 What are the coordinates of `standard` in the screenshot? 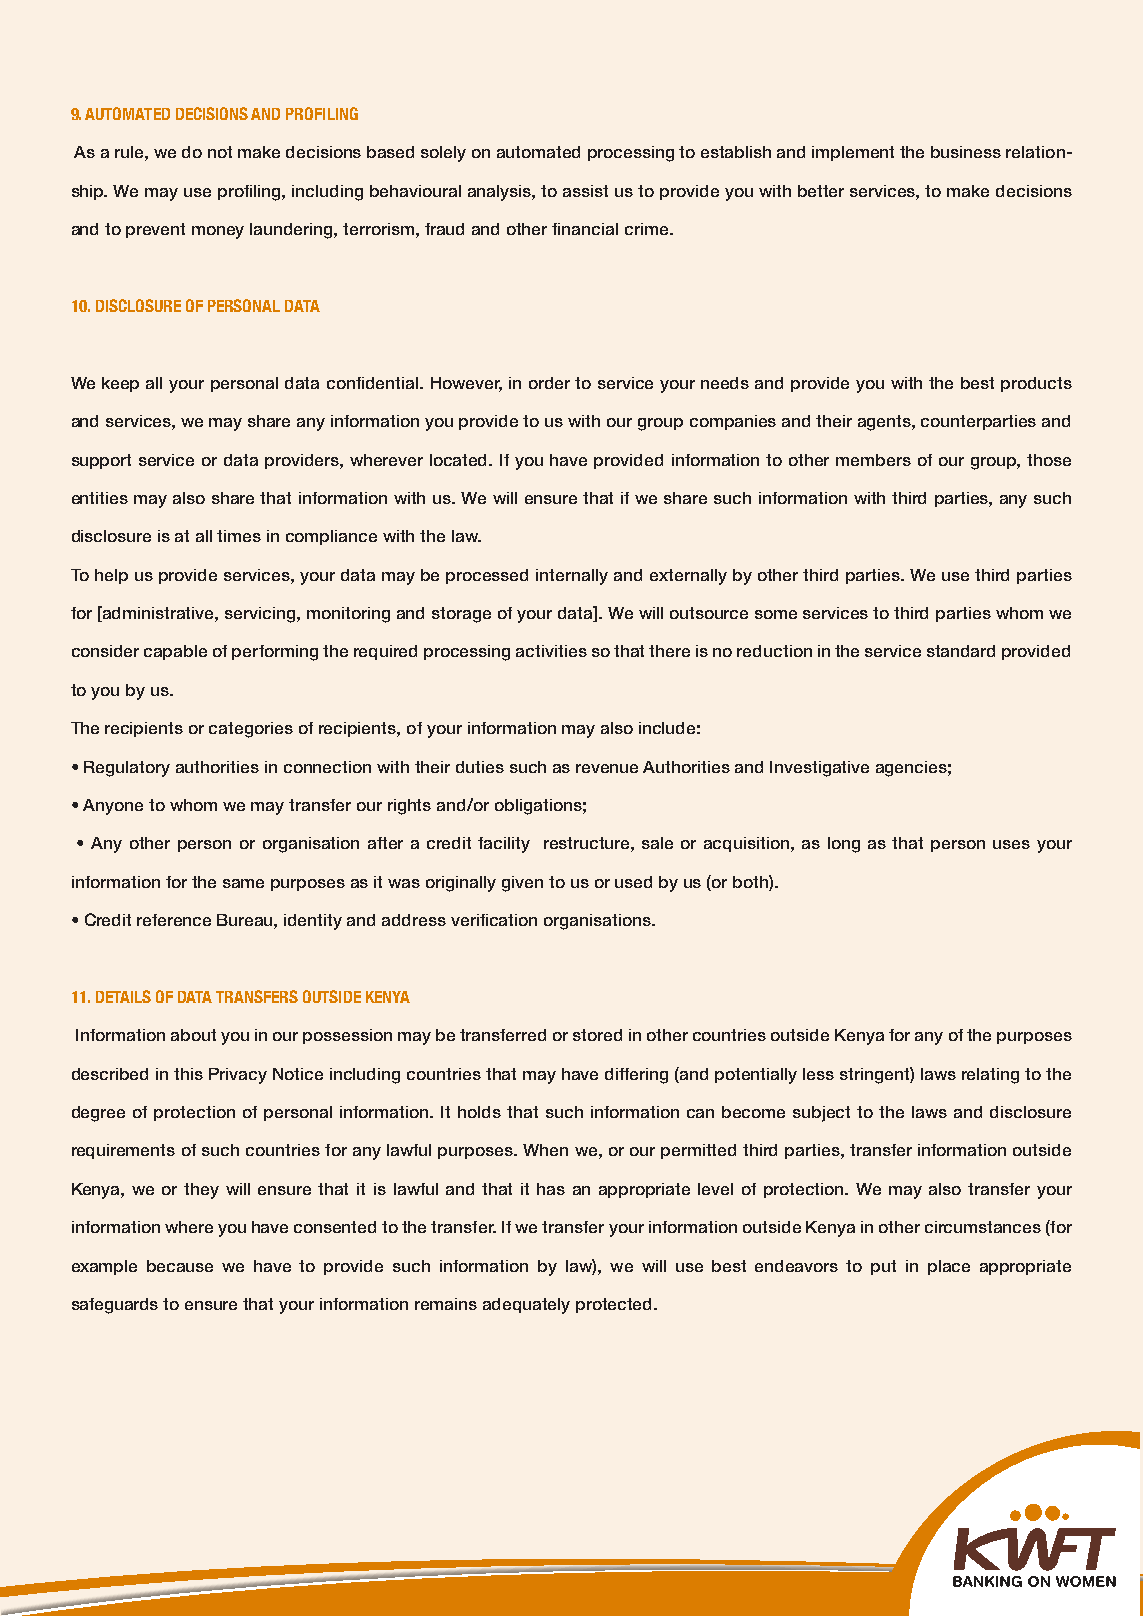 It's located at (961, 651).
